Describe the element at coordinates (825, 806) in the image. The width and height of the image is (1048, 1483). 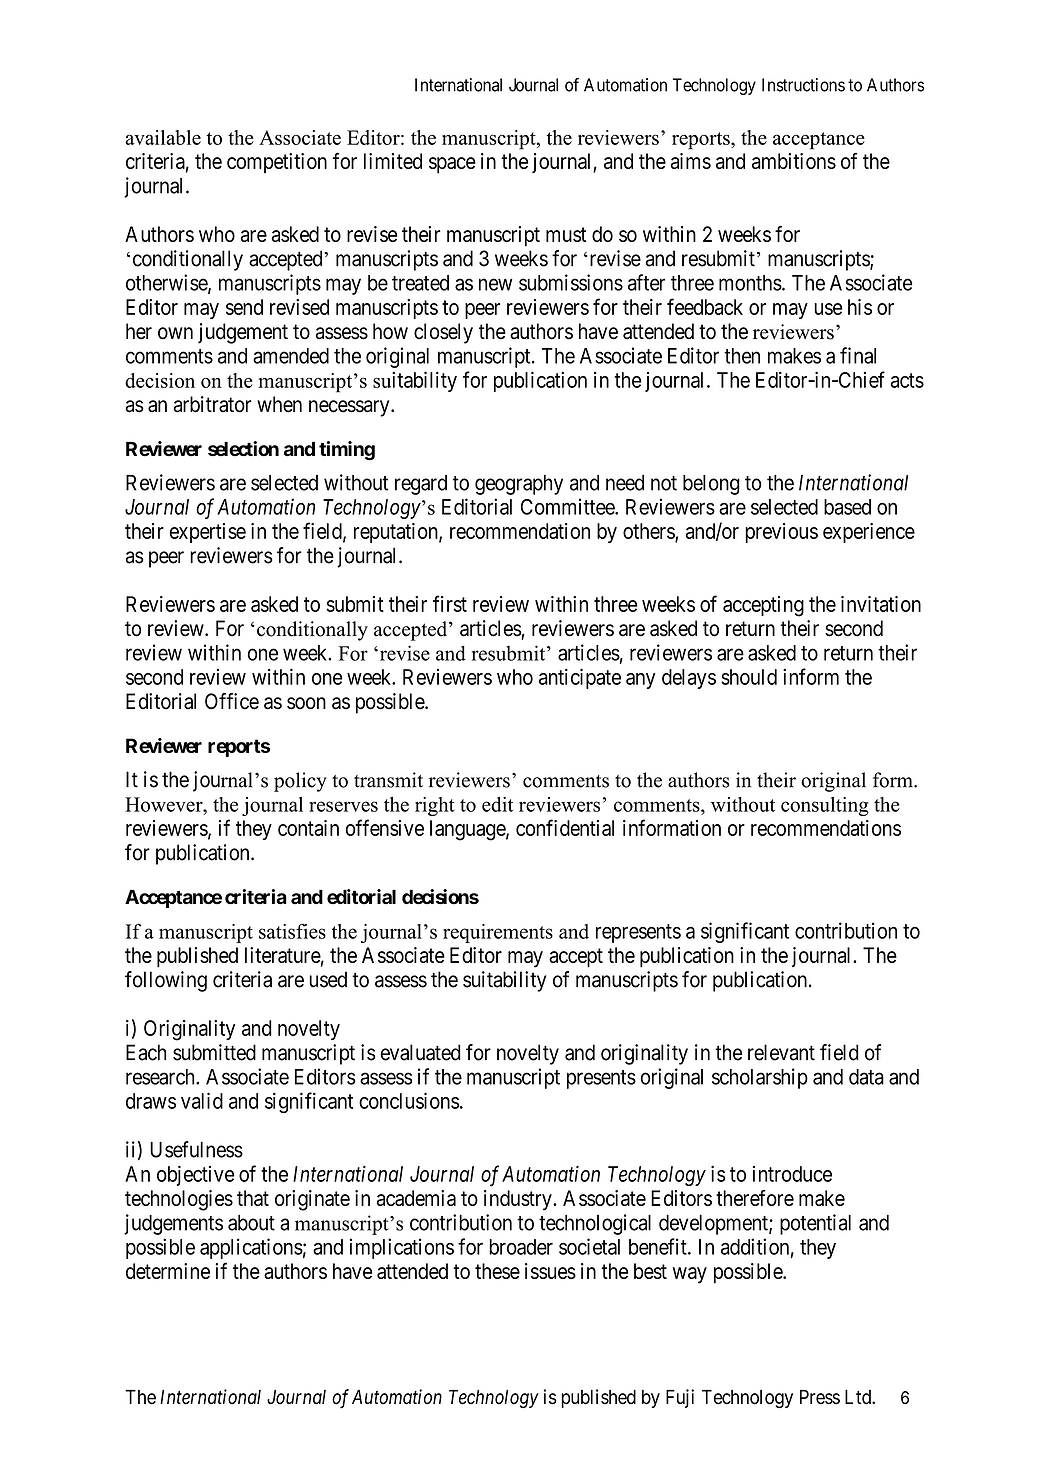
I see `consulting` at that location.
